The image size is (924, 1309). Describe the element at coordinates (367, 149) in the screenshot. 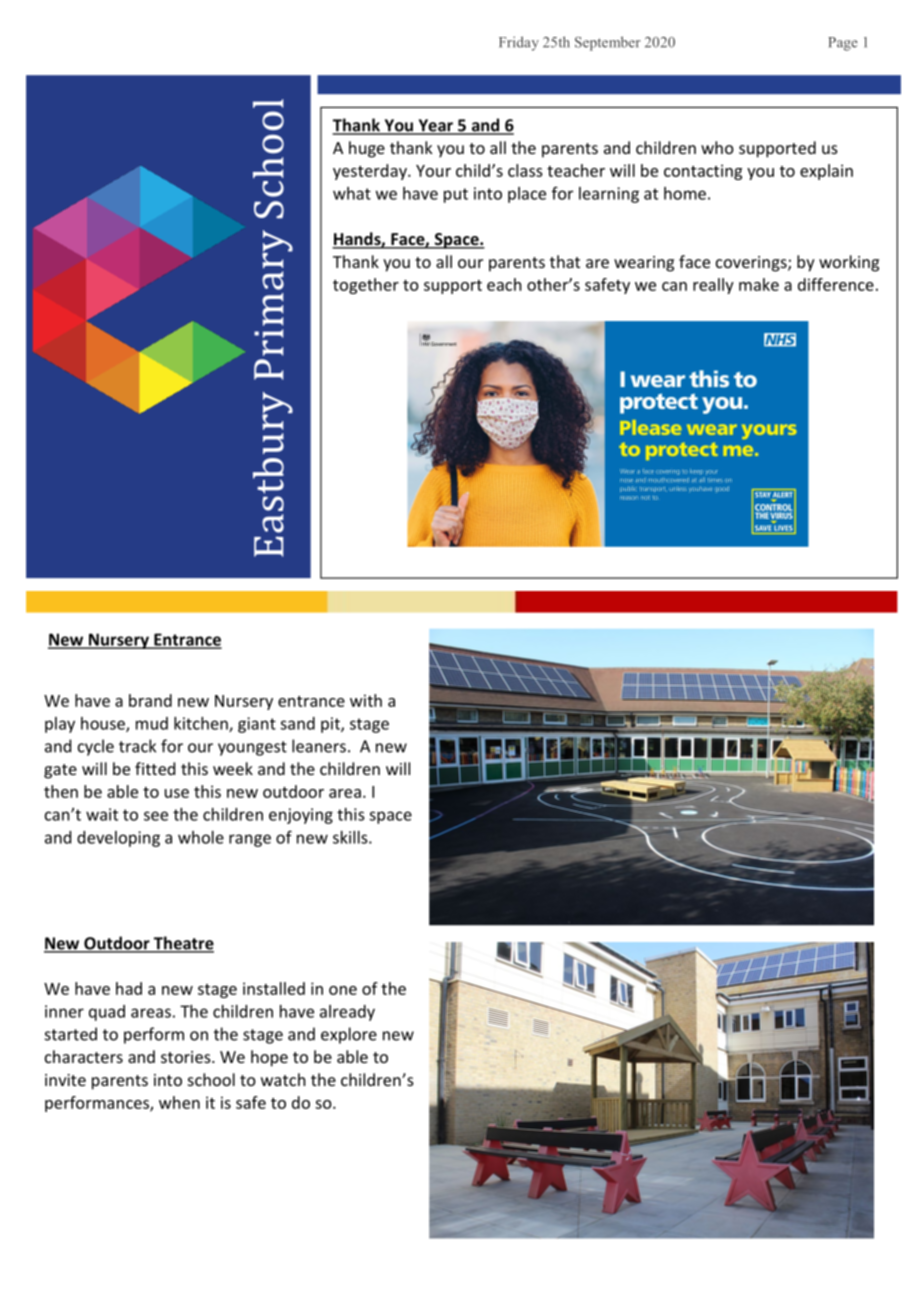

I see `huge` at that location.
